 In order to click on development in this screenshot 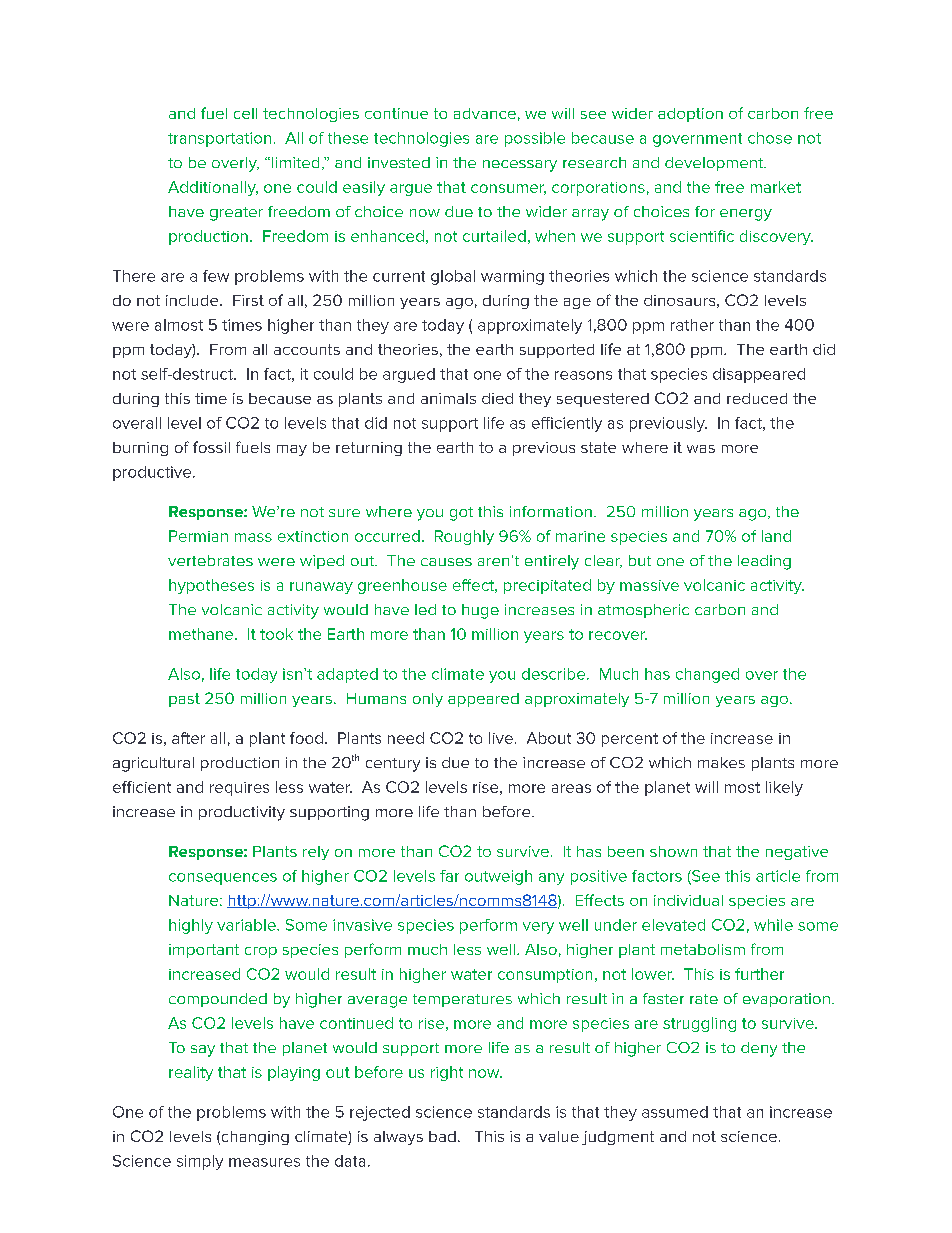, I will do `click(715, 164)`.
